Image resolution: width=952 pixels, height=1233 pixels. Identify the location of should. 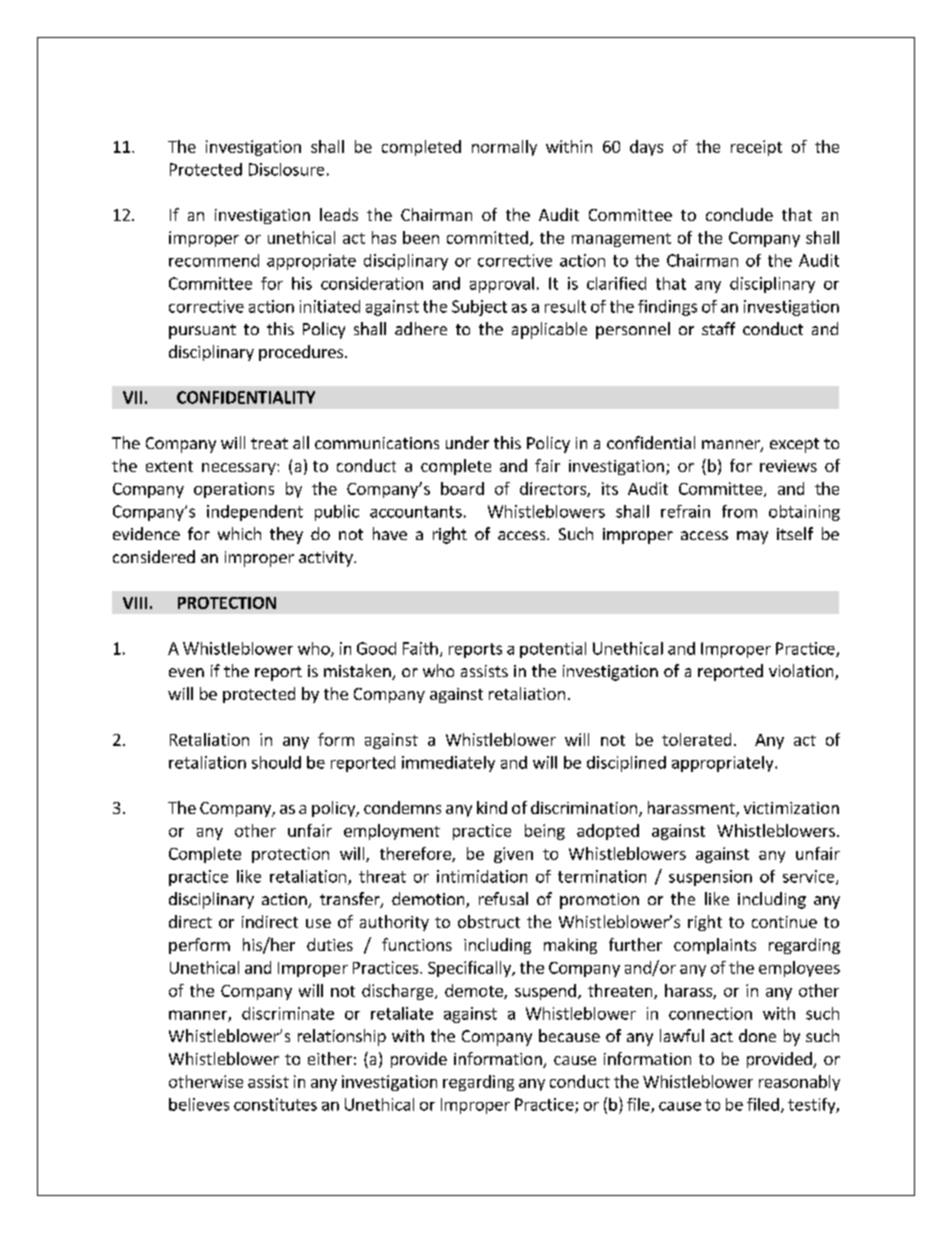
(276, 762).
